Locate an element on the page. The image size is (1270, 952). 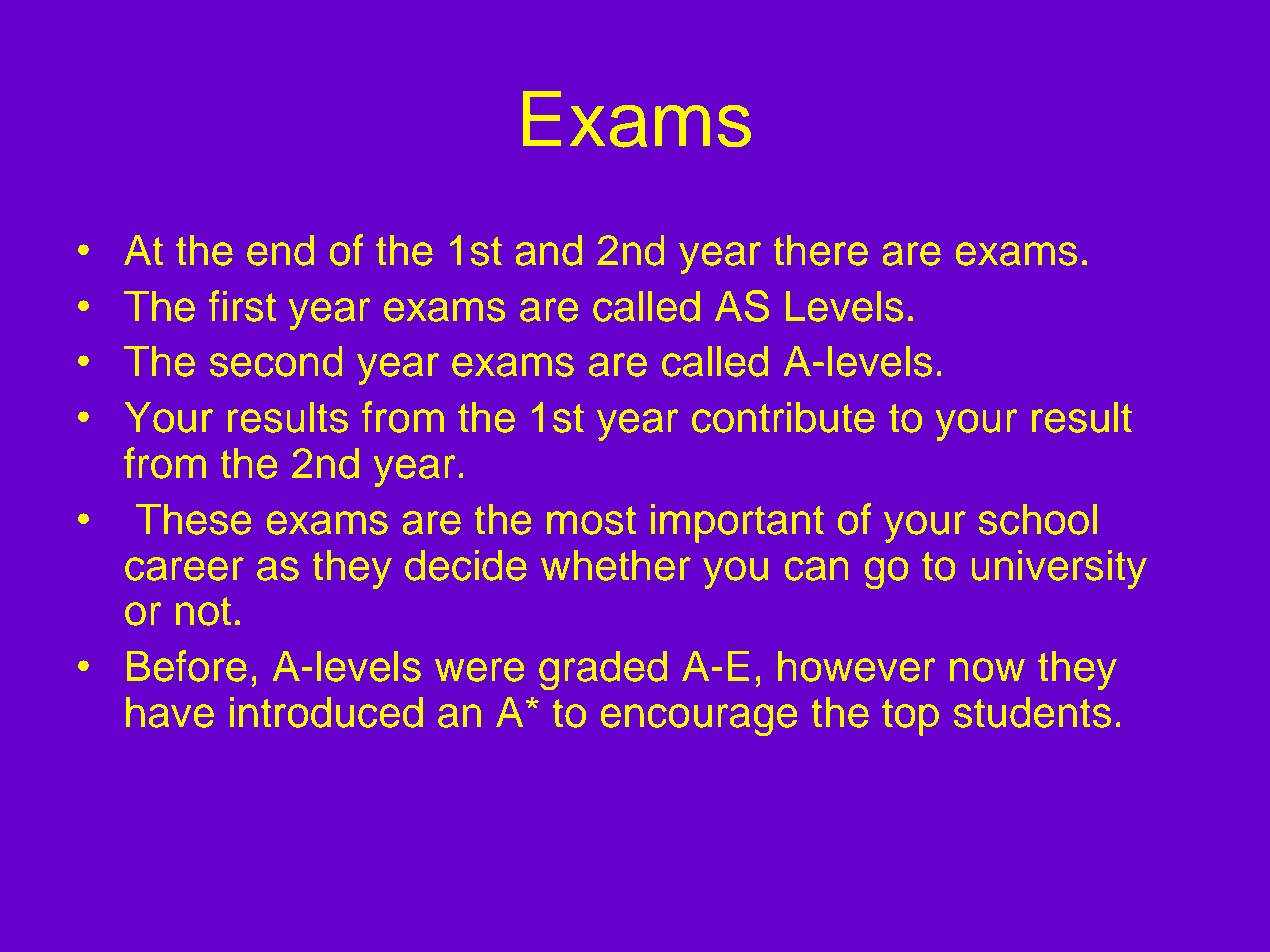
school is located at coordinates (1038, 519).
